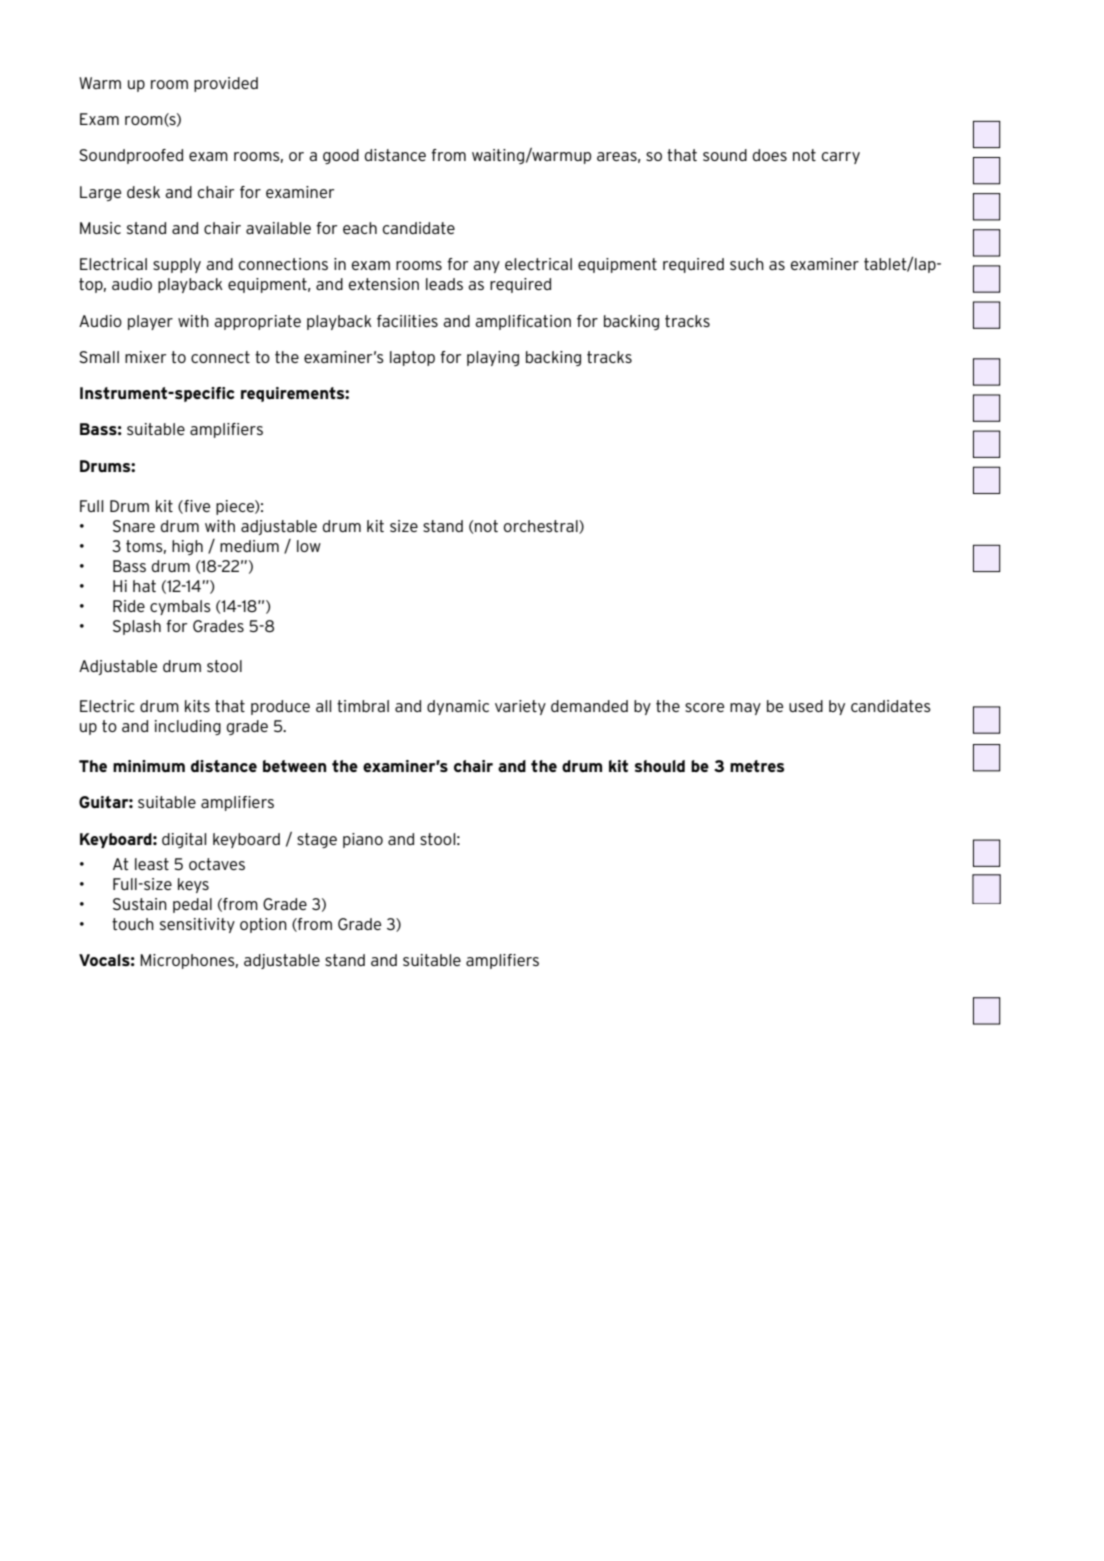  What do you see at coordinates (806, 706) in the document?
I see `used` at bounding box center [806, 706].
